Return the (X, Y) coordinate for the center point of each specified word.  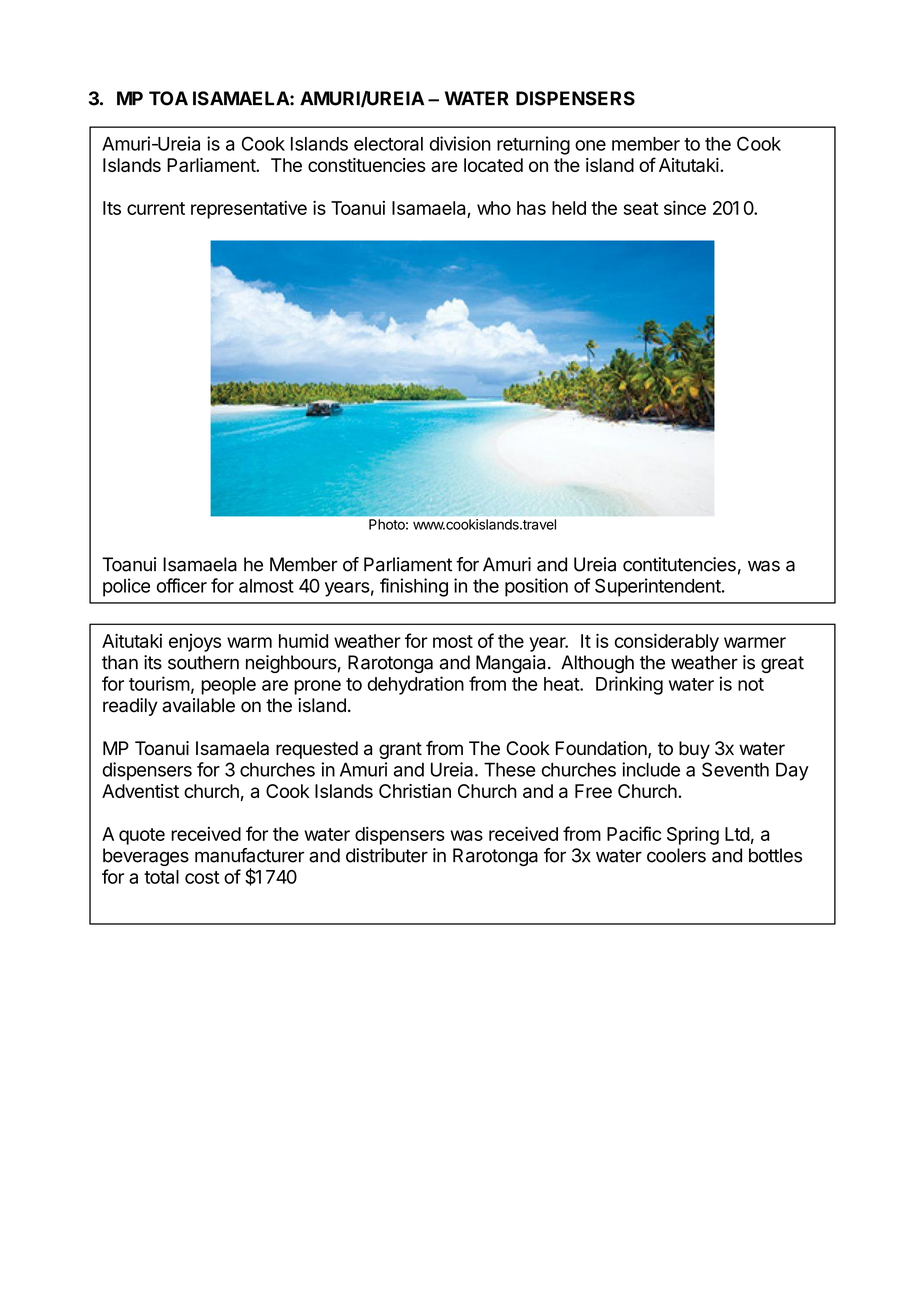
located (493, 165)
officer (182, 585)
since (685, 207)
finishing (414, 587)
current (156, 208)
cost (202, 877)
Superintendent (658, 587)
